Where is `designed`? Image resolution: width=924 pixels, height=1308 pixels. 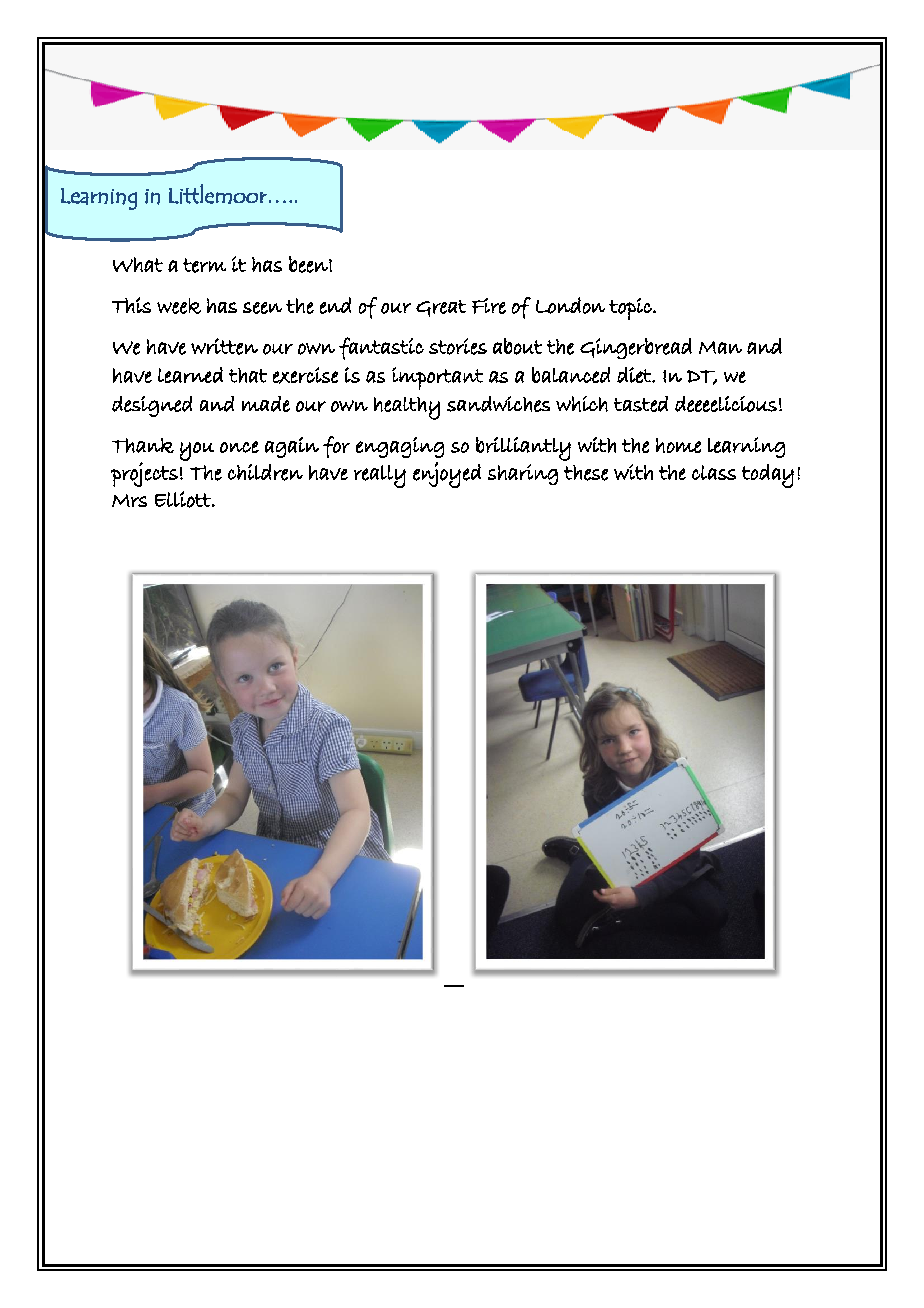
designed is located at coordinates (152, 406).
